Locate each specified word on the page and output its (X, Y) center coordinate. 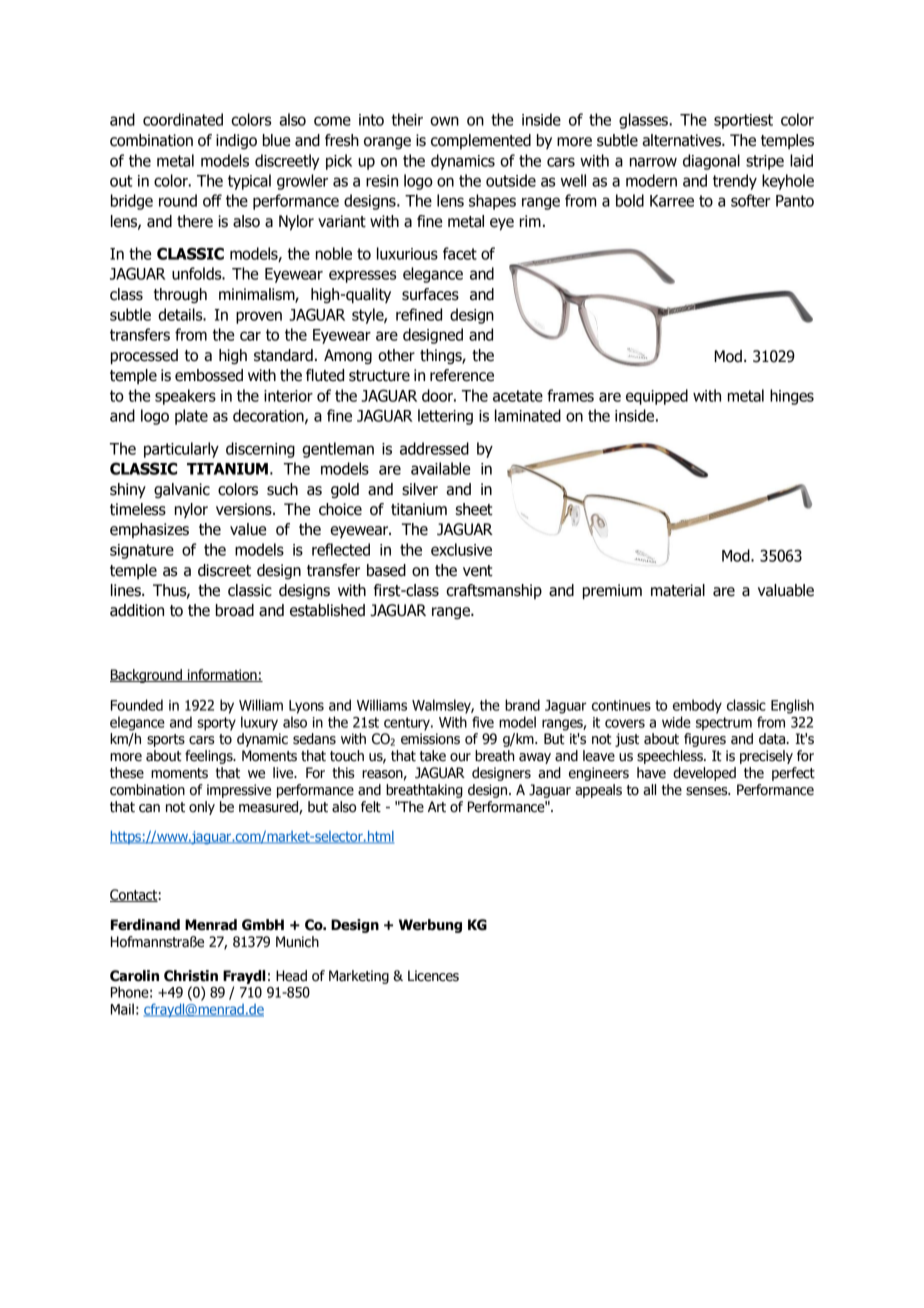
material (678, 590)
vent (478, 571)
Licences (433, 976)
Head (291, 976)
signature (142, 551)
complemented (481, 141)
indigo (236, 141)
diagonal (711, 162)
